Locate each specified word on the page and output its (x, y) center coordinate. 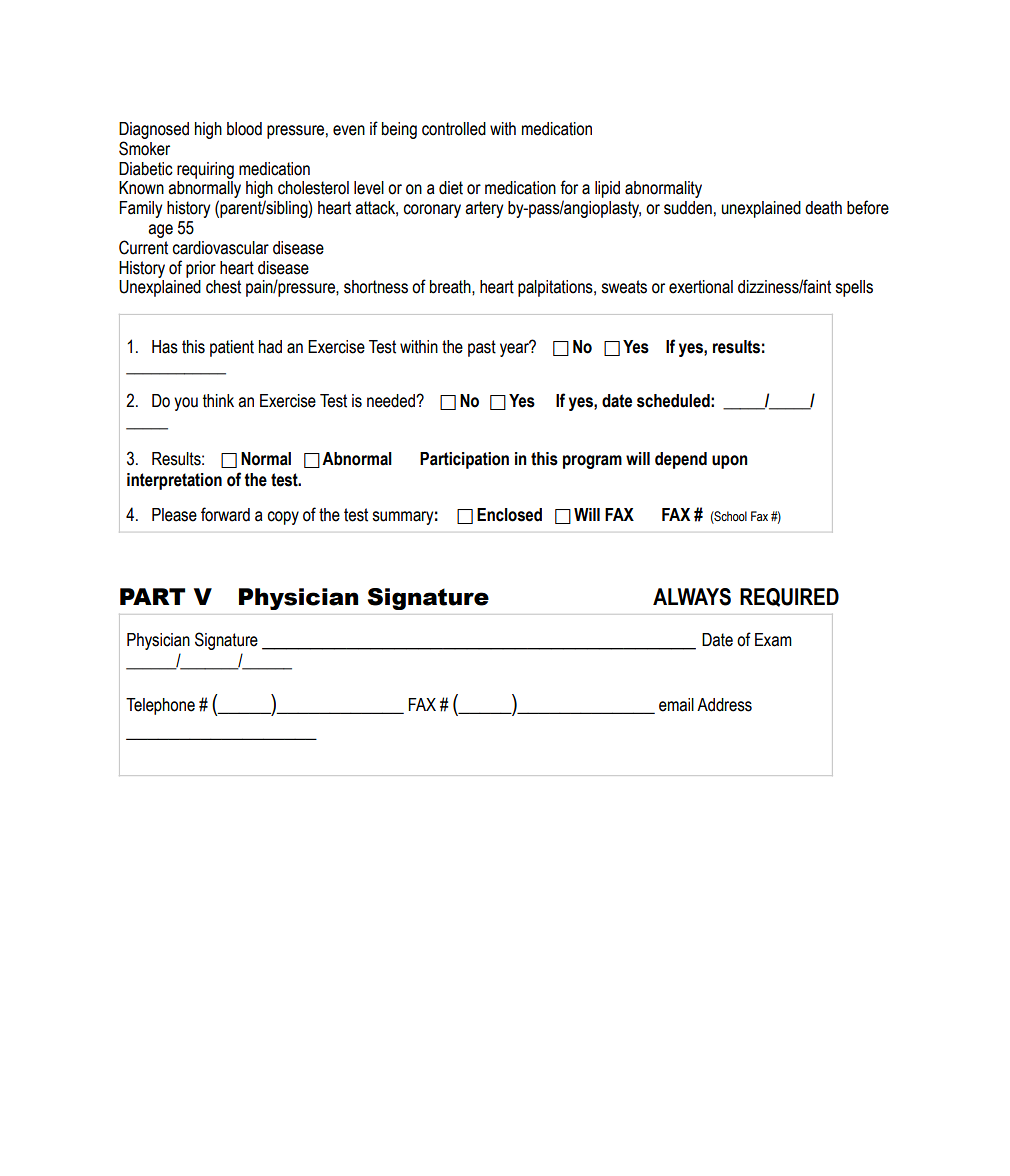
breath (451, 287)
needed (392, 401)
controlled (454, 129)
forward (225, 514)
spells (854, 288)
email (676, 705)
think (218, 401)
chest (223, 287)
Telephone (160, 706)
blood (244, 129)
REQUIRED (789, 597)
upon (730, 462)
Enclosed (509, 515)
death (823, 208)
